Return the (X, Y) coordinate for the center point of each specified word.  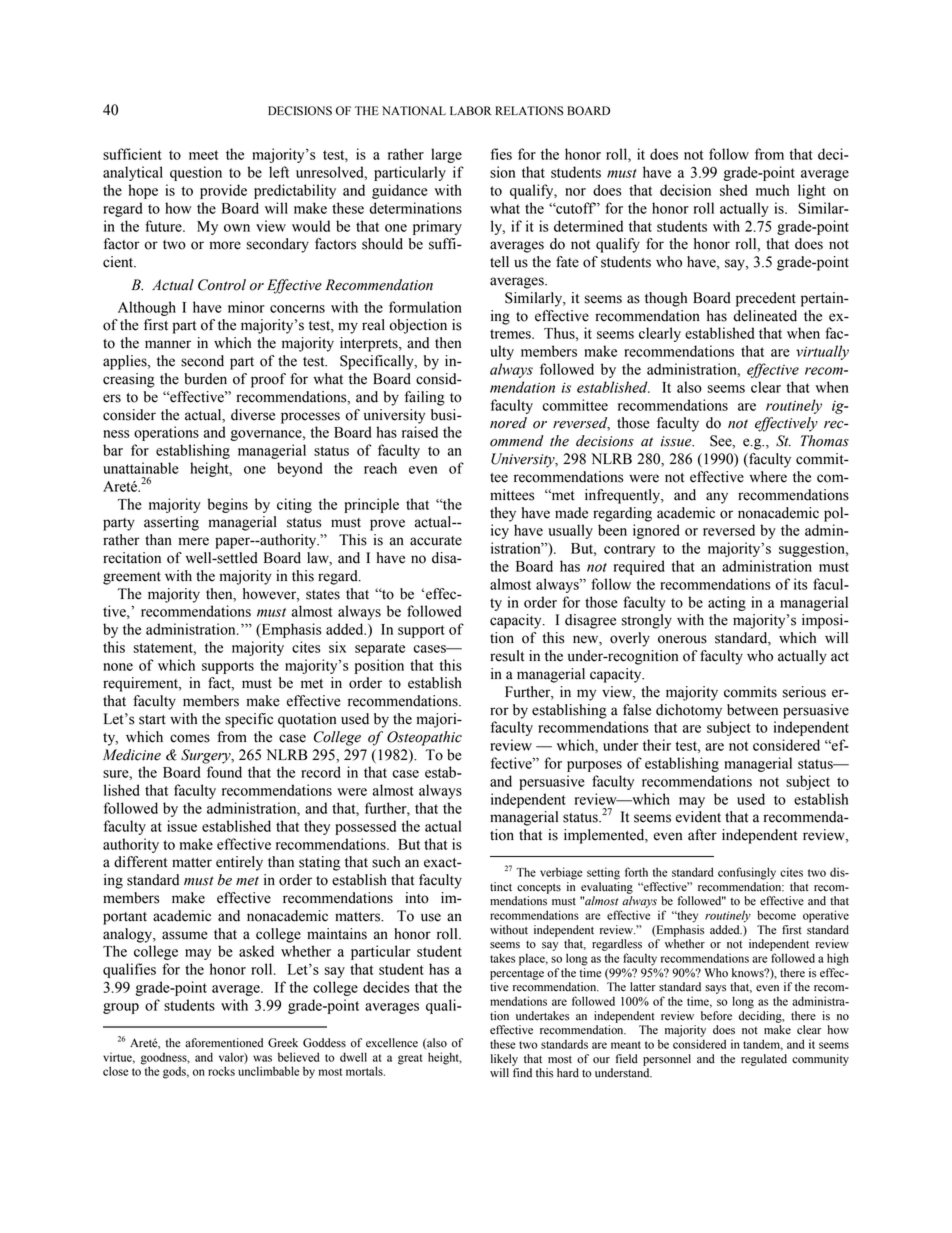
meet (204, 155)
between (752, 710)
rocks (221, 1071)
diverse (253, 415)
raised (420, 432)
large (446, 155)
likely (504, 1060)
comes (190, 738)
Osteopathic (424, 738)
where (768, 477)
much (772, 190)
